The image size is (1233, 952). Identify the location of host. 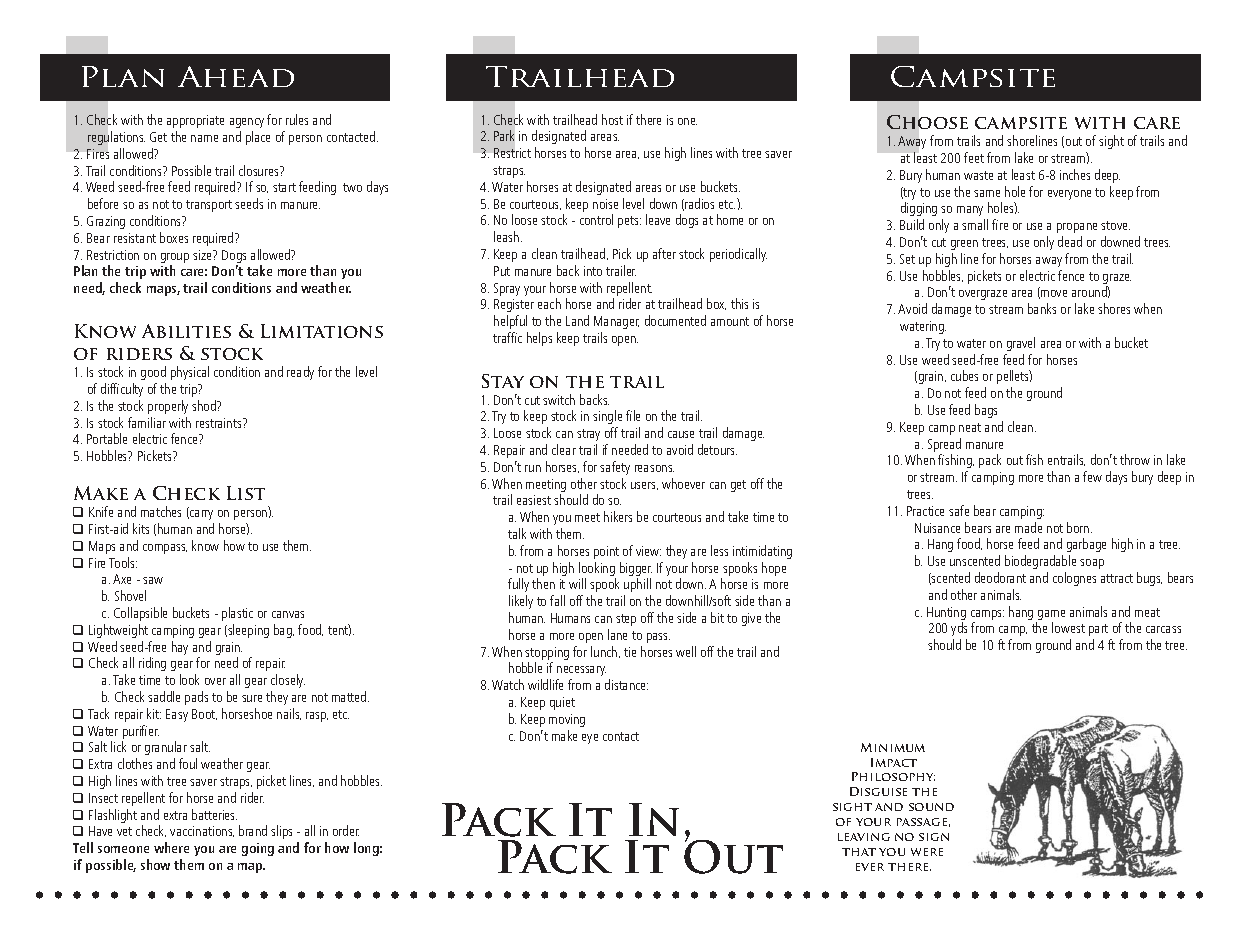
(612, 119).
